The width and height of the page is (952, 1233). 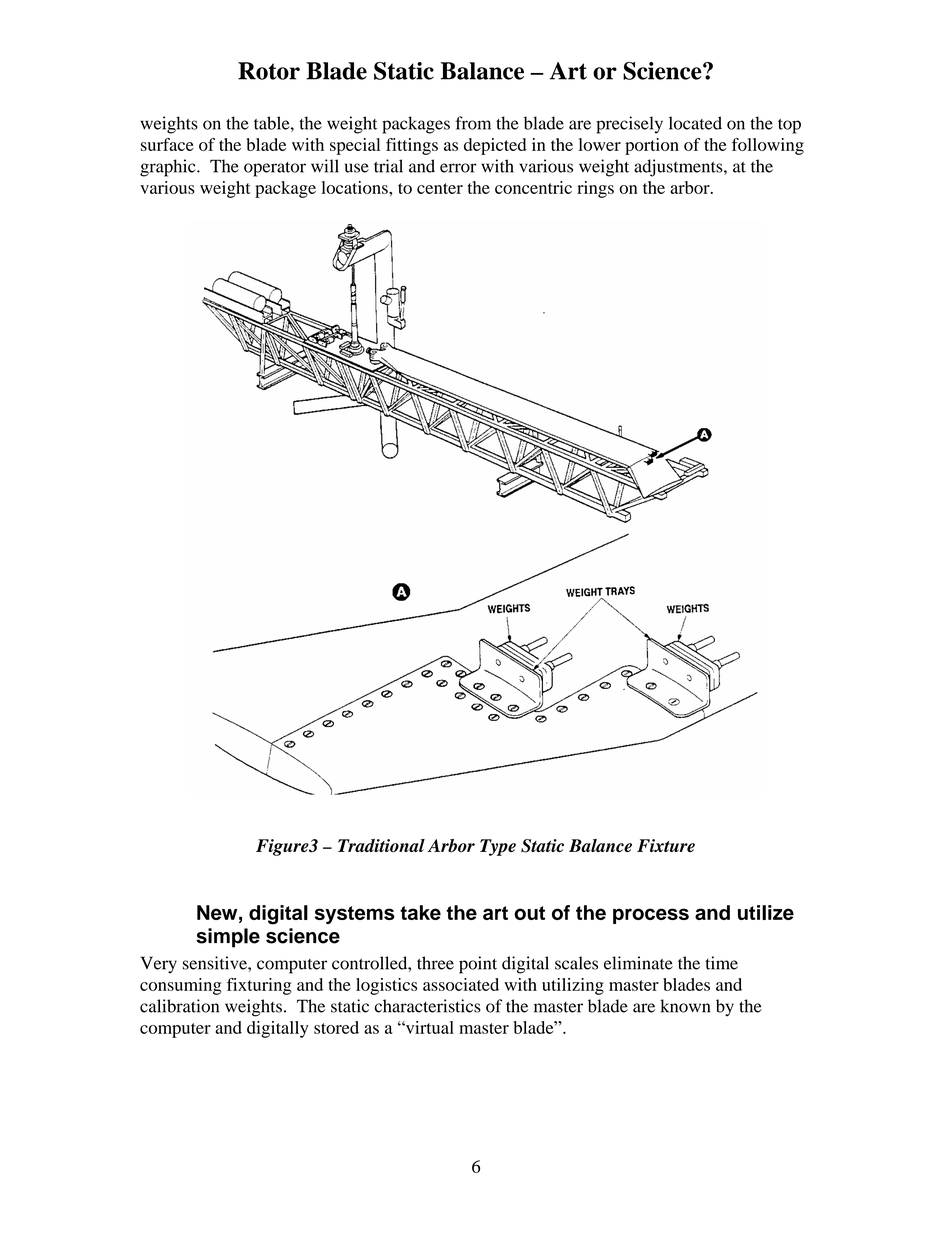 What do you see at coordinates (498, 847) in the page?
I see `Type` at bounding box center [498, 847].
